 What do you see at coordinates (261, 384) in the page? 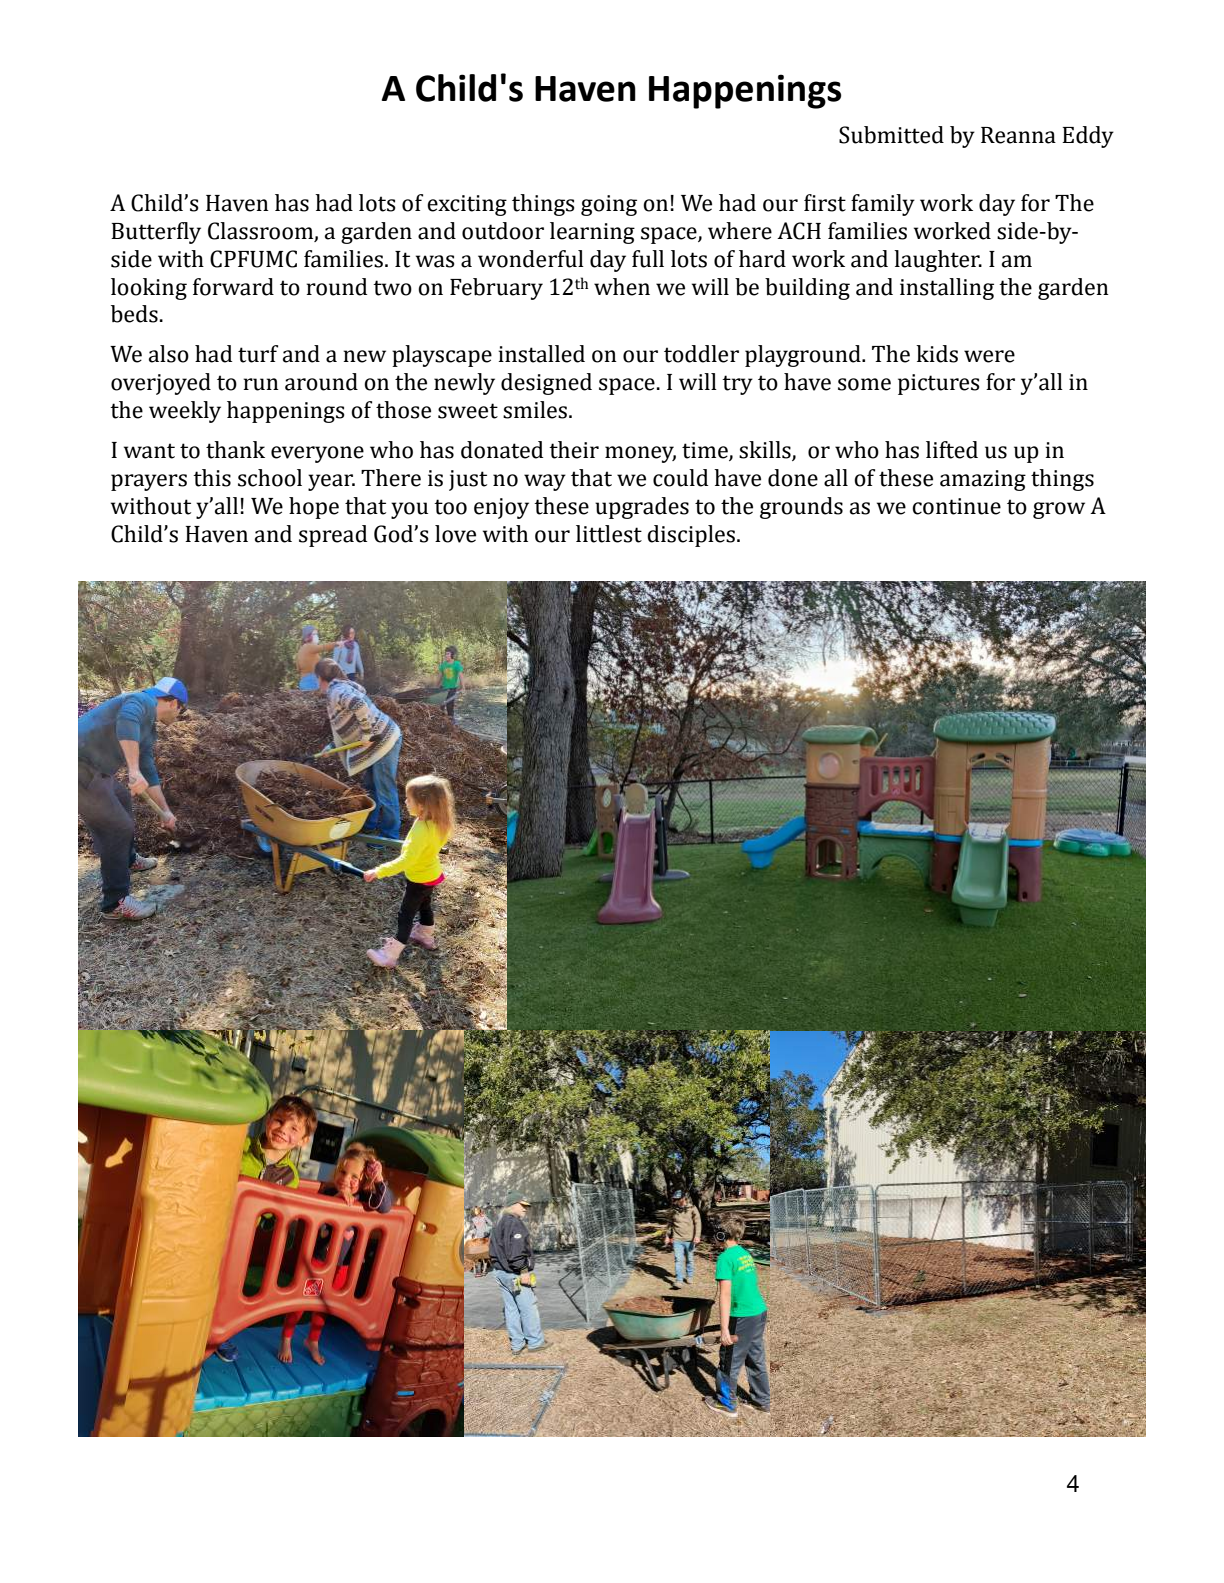
I see `run` at bounding box center [261, 384].
